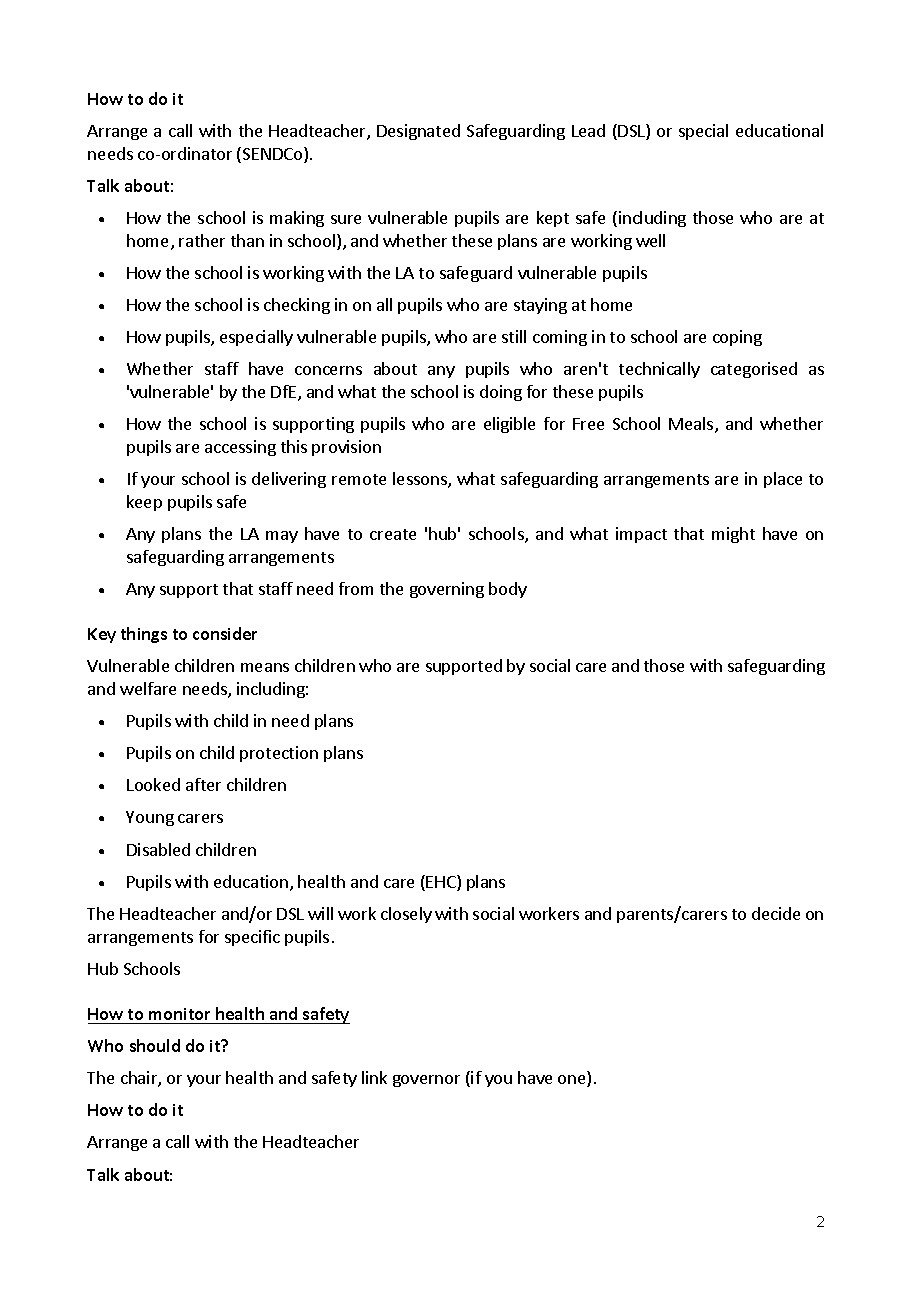  What do you see at coordinates (202, 240) in the page?
I see `rather` at bounding box center [202, 240].
